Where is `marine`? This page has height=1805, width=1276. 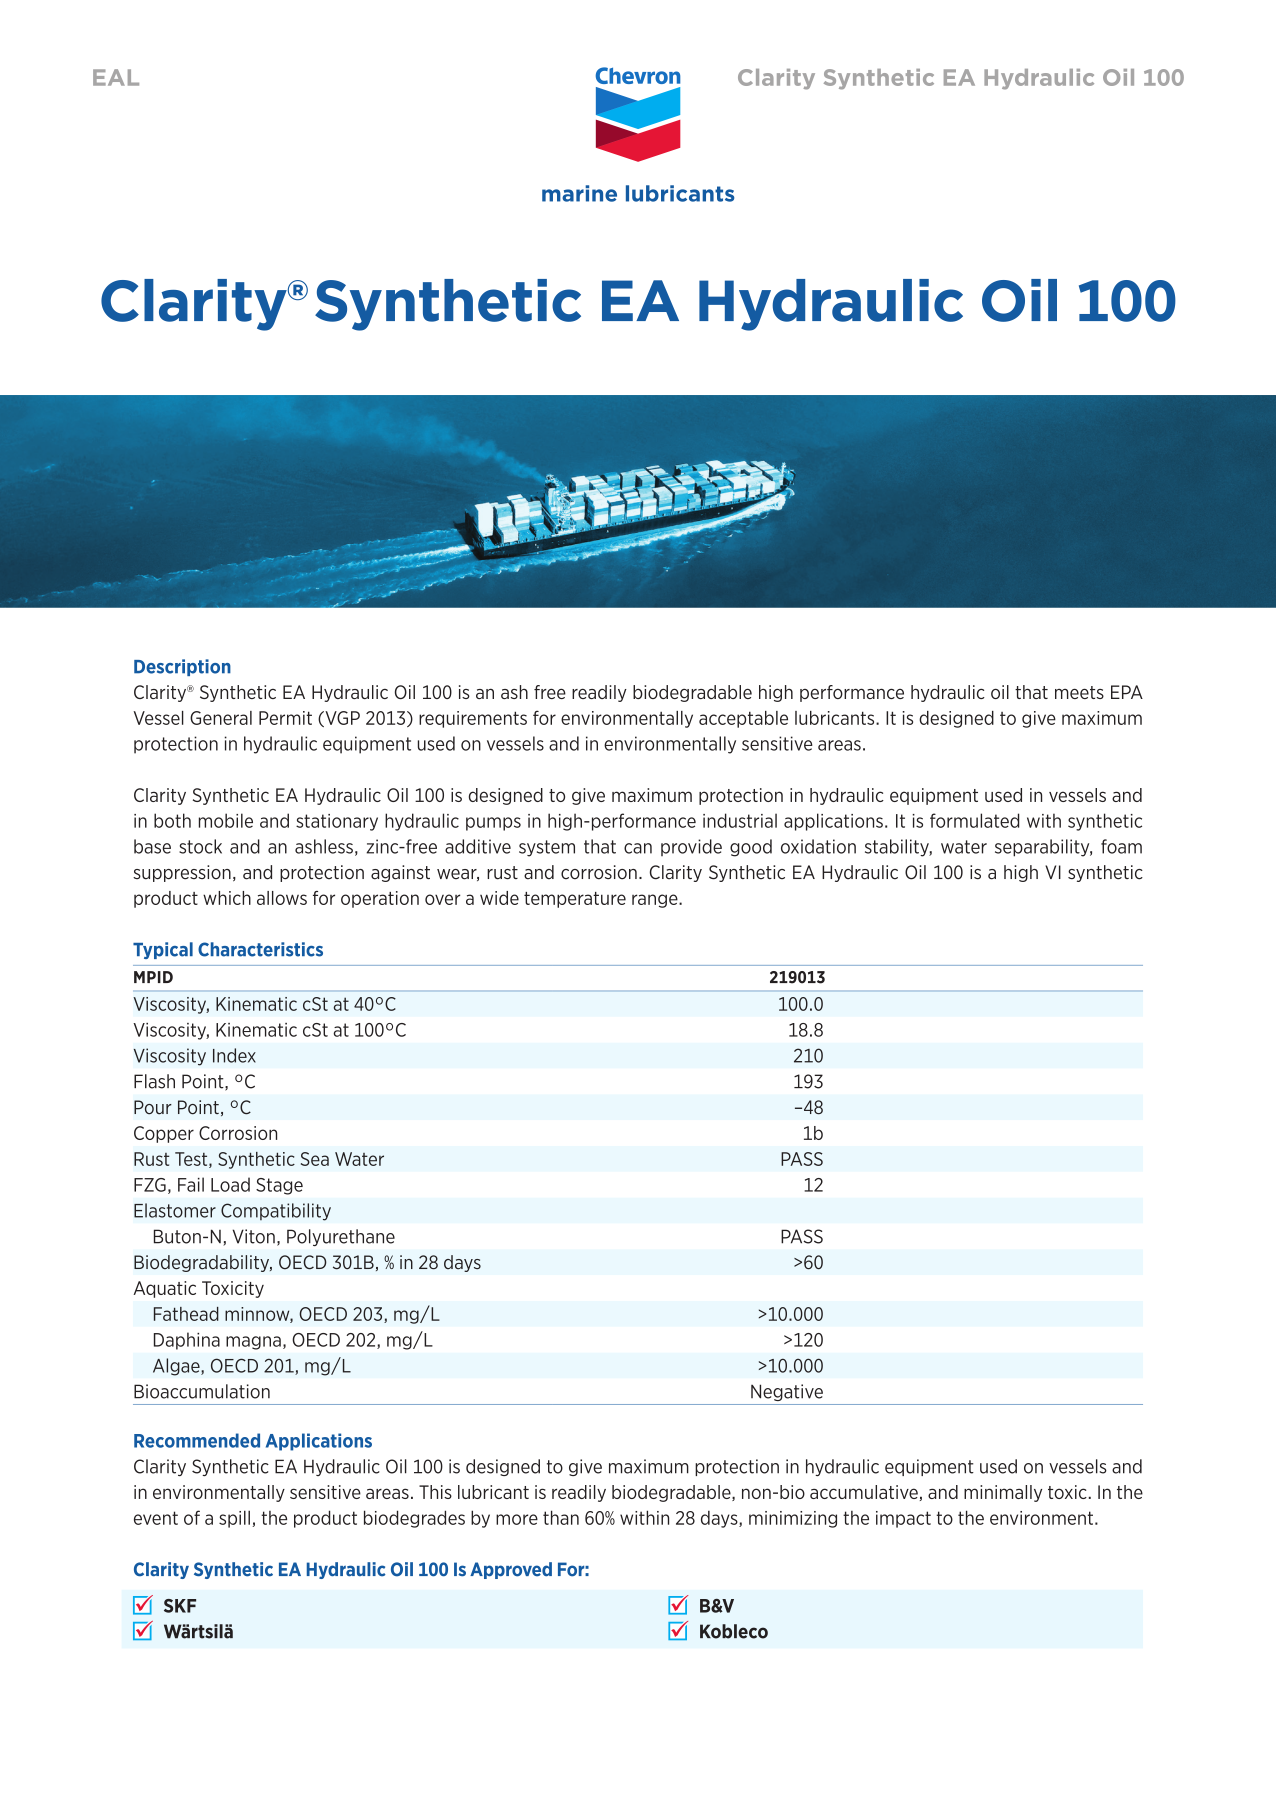 marine is located at coordinates (579, 193).
